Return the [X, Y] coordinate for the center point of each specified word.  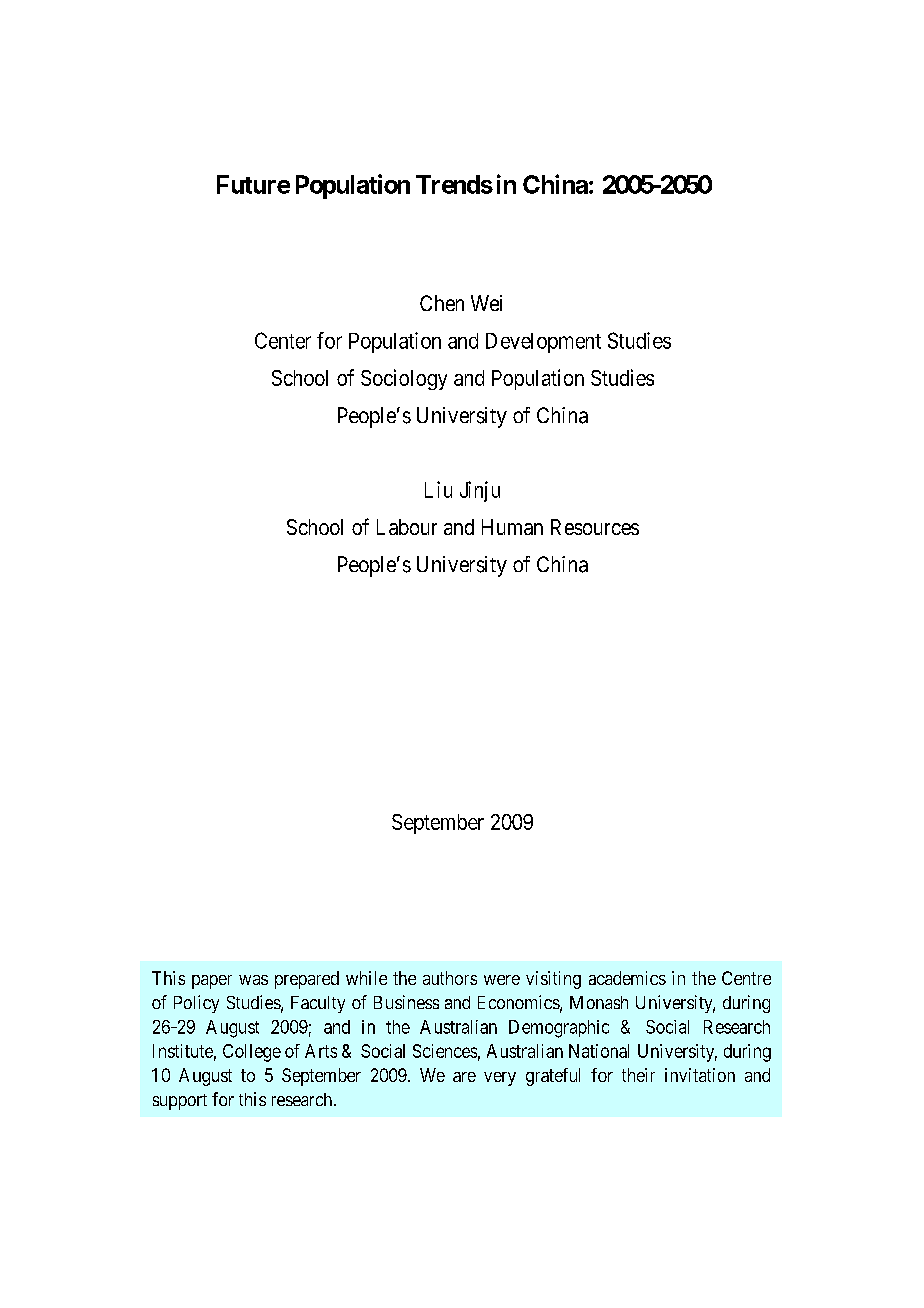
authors [450, 978]
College [252, 1053]
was [253, 980]
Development [543, 343]
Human [512, 527]
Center [283, 340]
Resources [595, 527]
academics [627, 978]
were [502, 980]
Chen [442, 303]
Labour [407, 527]
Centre [746, 978]
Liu [438, 489]
